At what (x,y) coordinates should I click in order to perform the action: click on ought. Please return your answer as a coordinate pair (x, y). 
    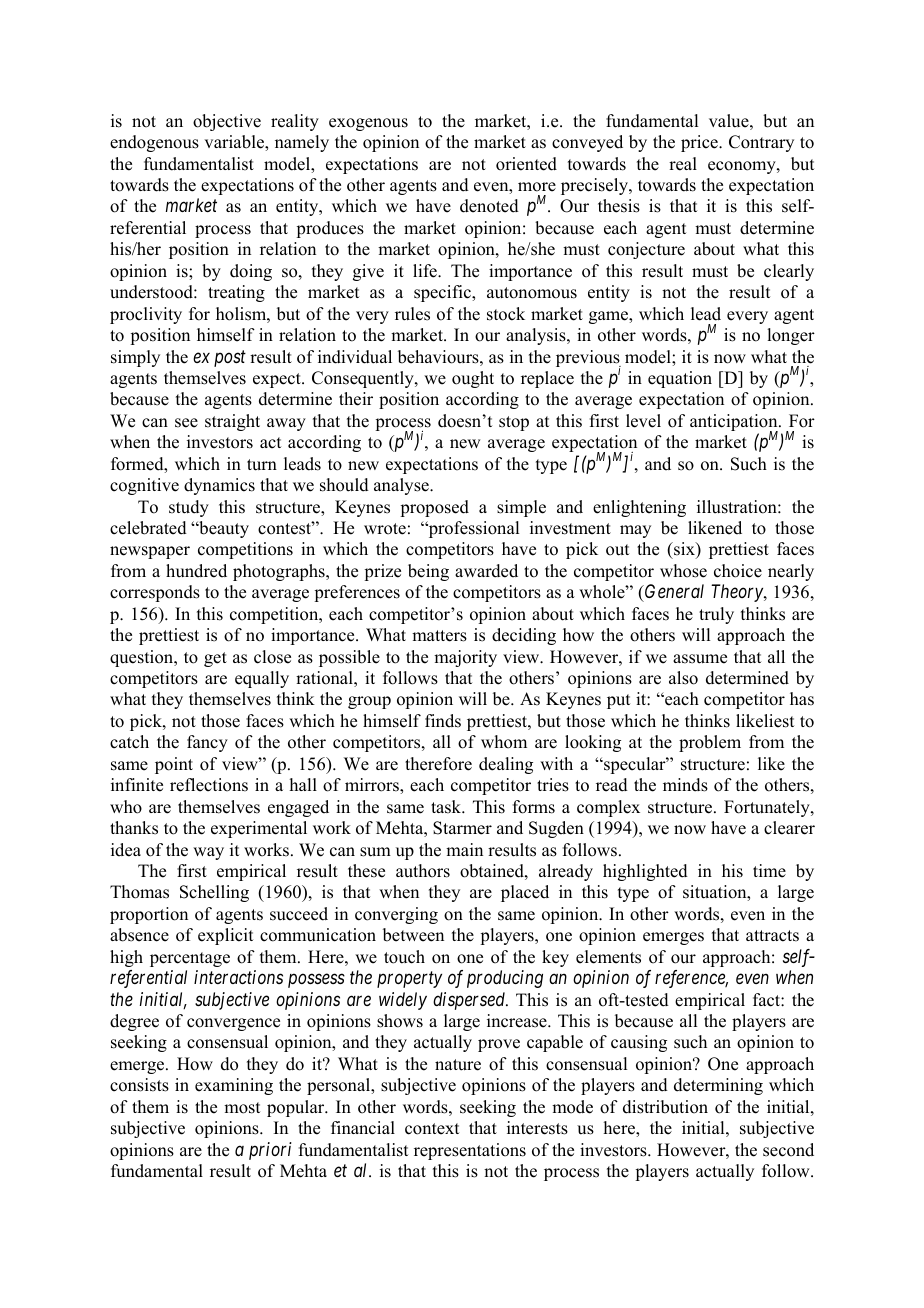
    Looking at the image, I should click on (473, 379).
